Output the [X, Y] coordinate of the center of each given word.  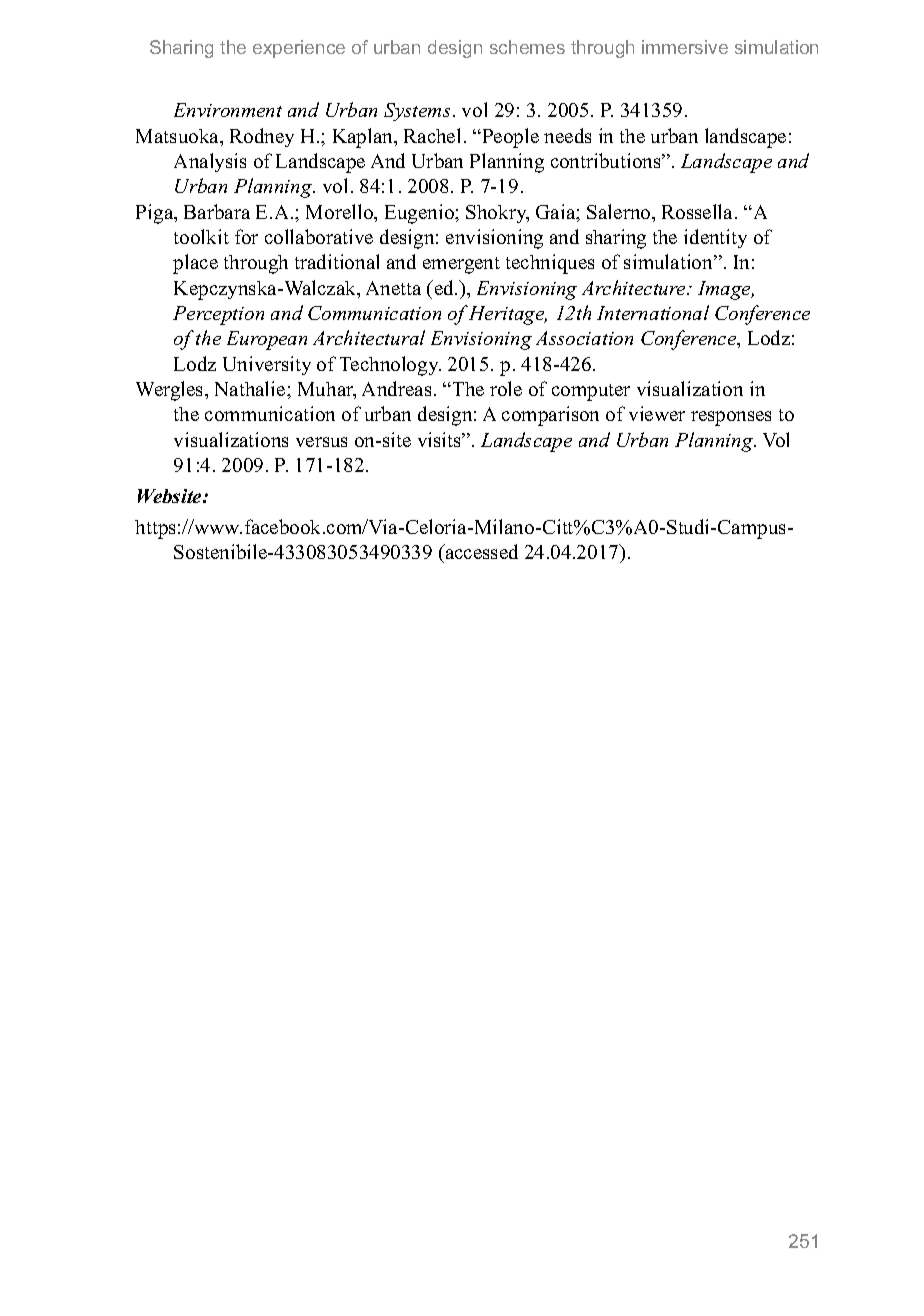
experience [299, 49]
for [246, 236]
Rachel [432, 135]
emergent [461, 265]
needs [567, 135]
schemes [527, 47]
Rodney [262, 137]
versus [321, 442]
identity [715, 238]
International [653, 312]
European [267, 340]
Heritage [508, 315]
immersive [685, 47]
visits [440, 439]
